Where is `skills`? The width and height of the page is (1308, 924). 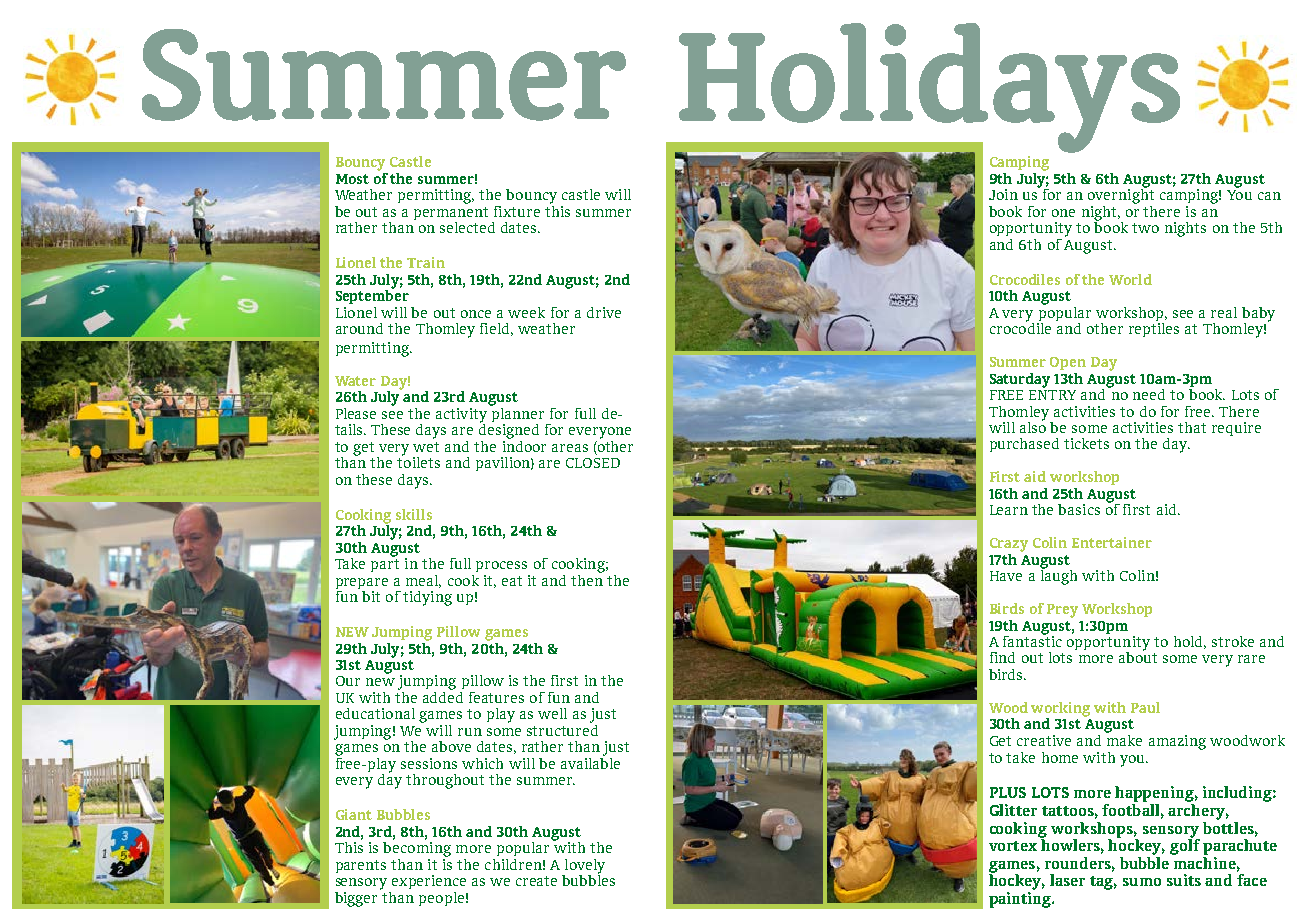 skills is located at coordinates (414, 514).
